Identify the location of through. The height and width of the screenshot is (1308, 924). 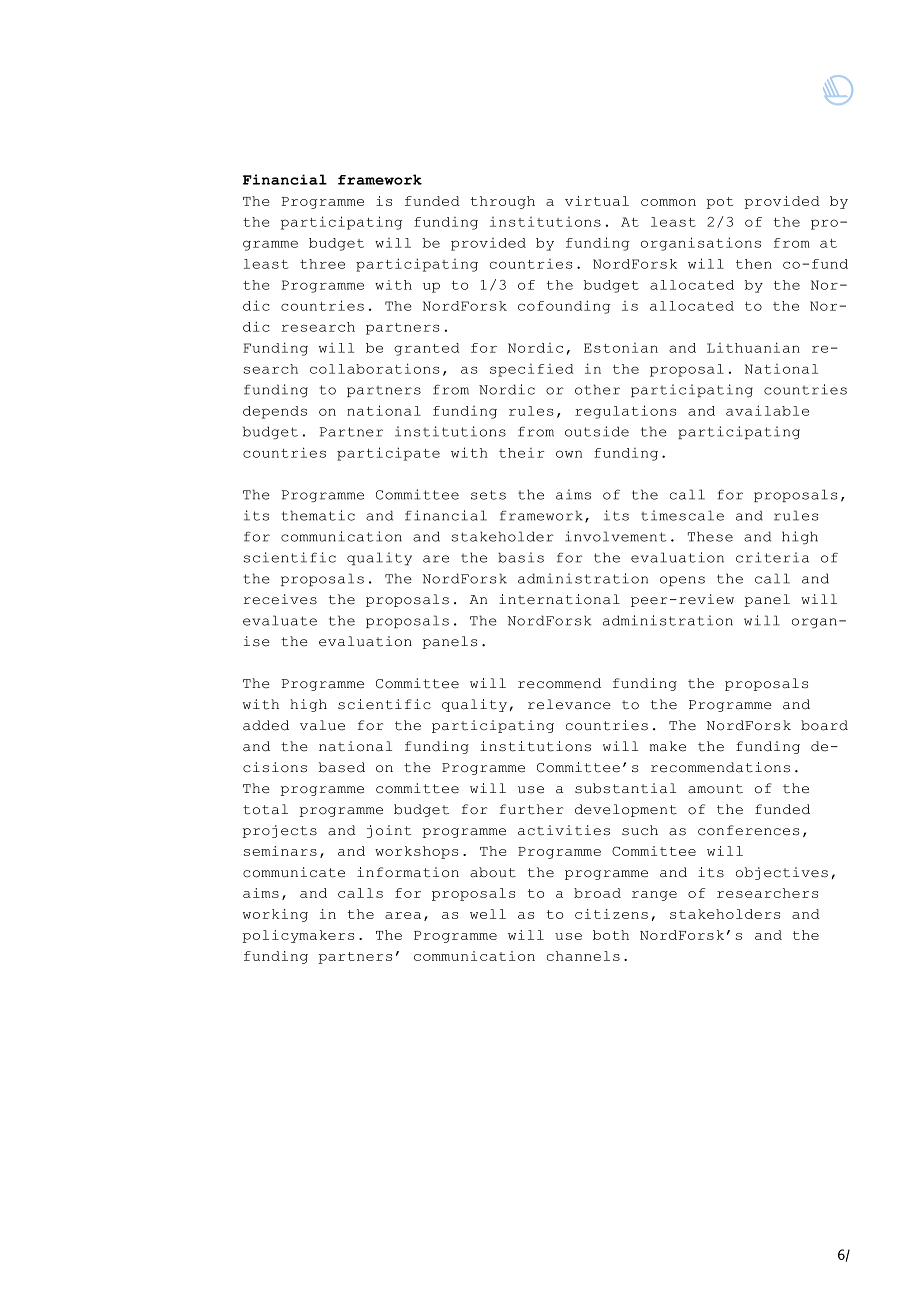
(503, 202).
